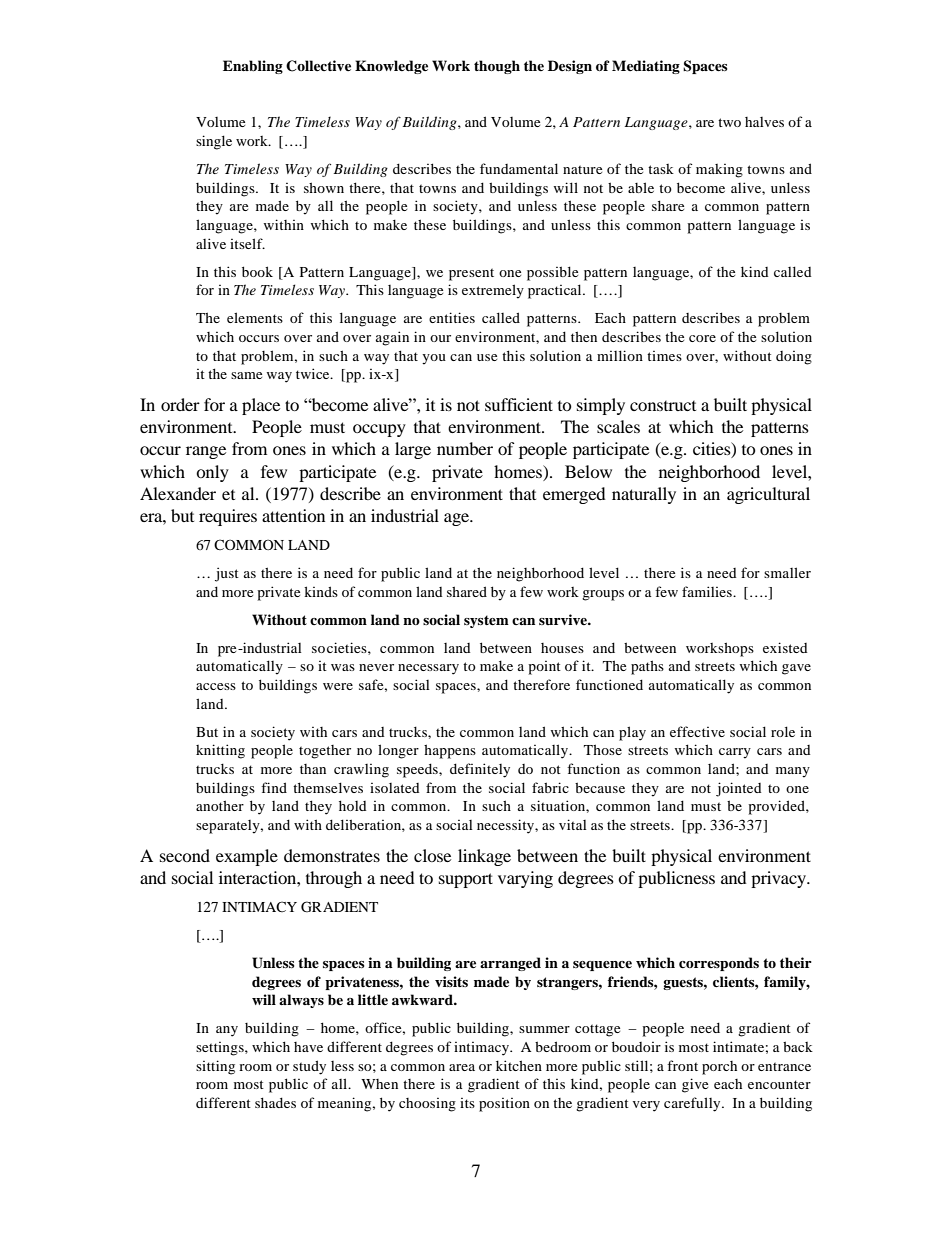  Describe the element at coordinates (497, 67) in the page. I see `though` at that location.
